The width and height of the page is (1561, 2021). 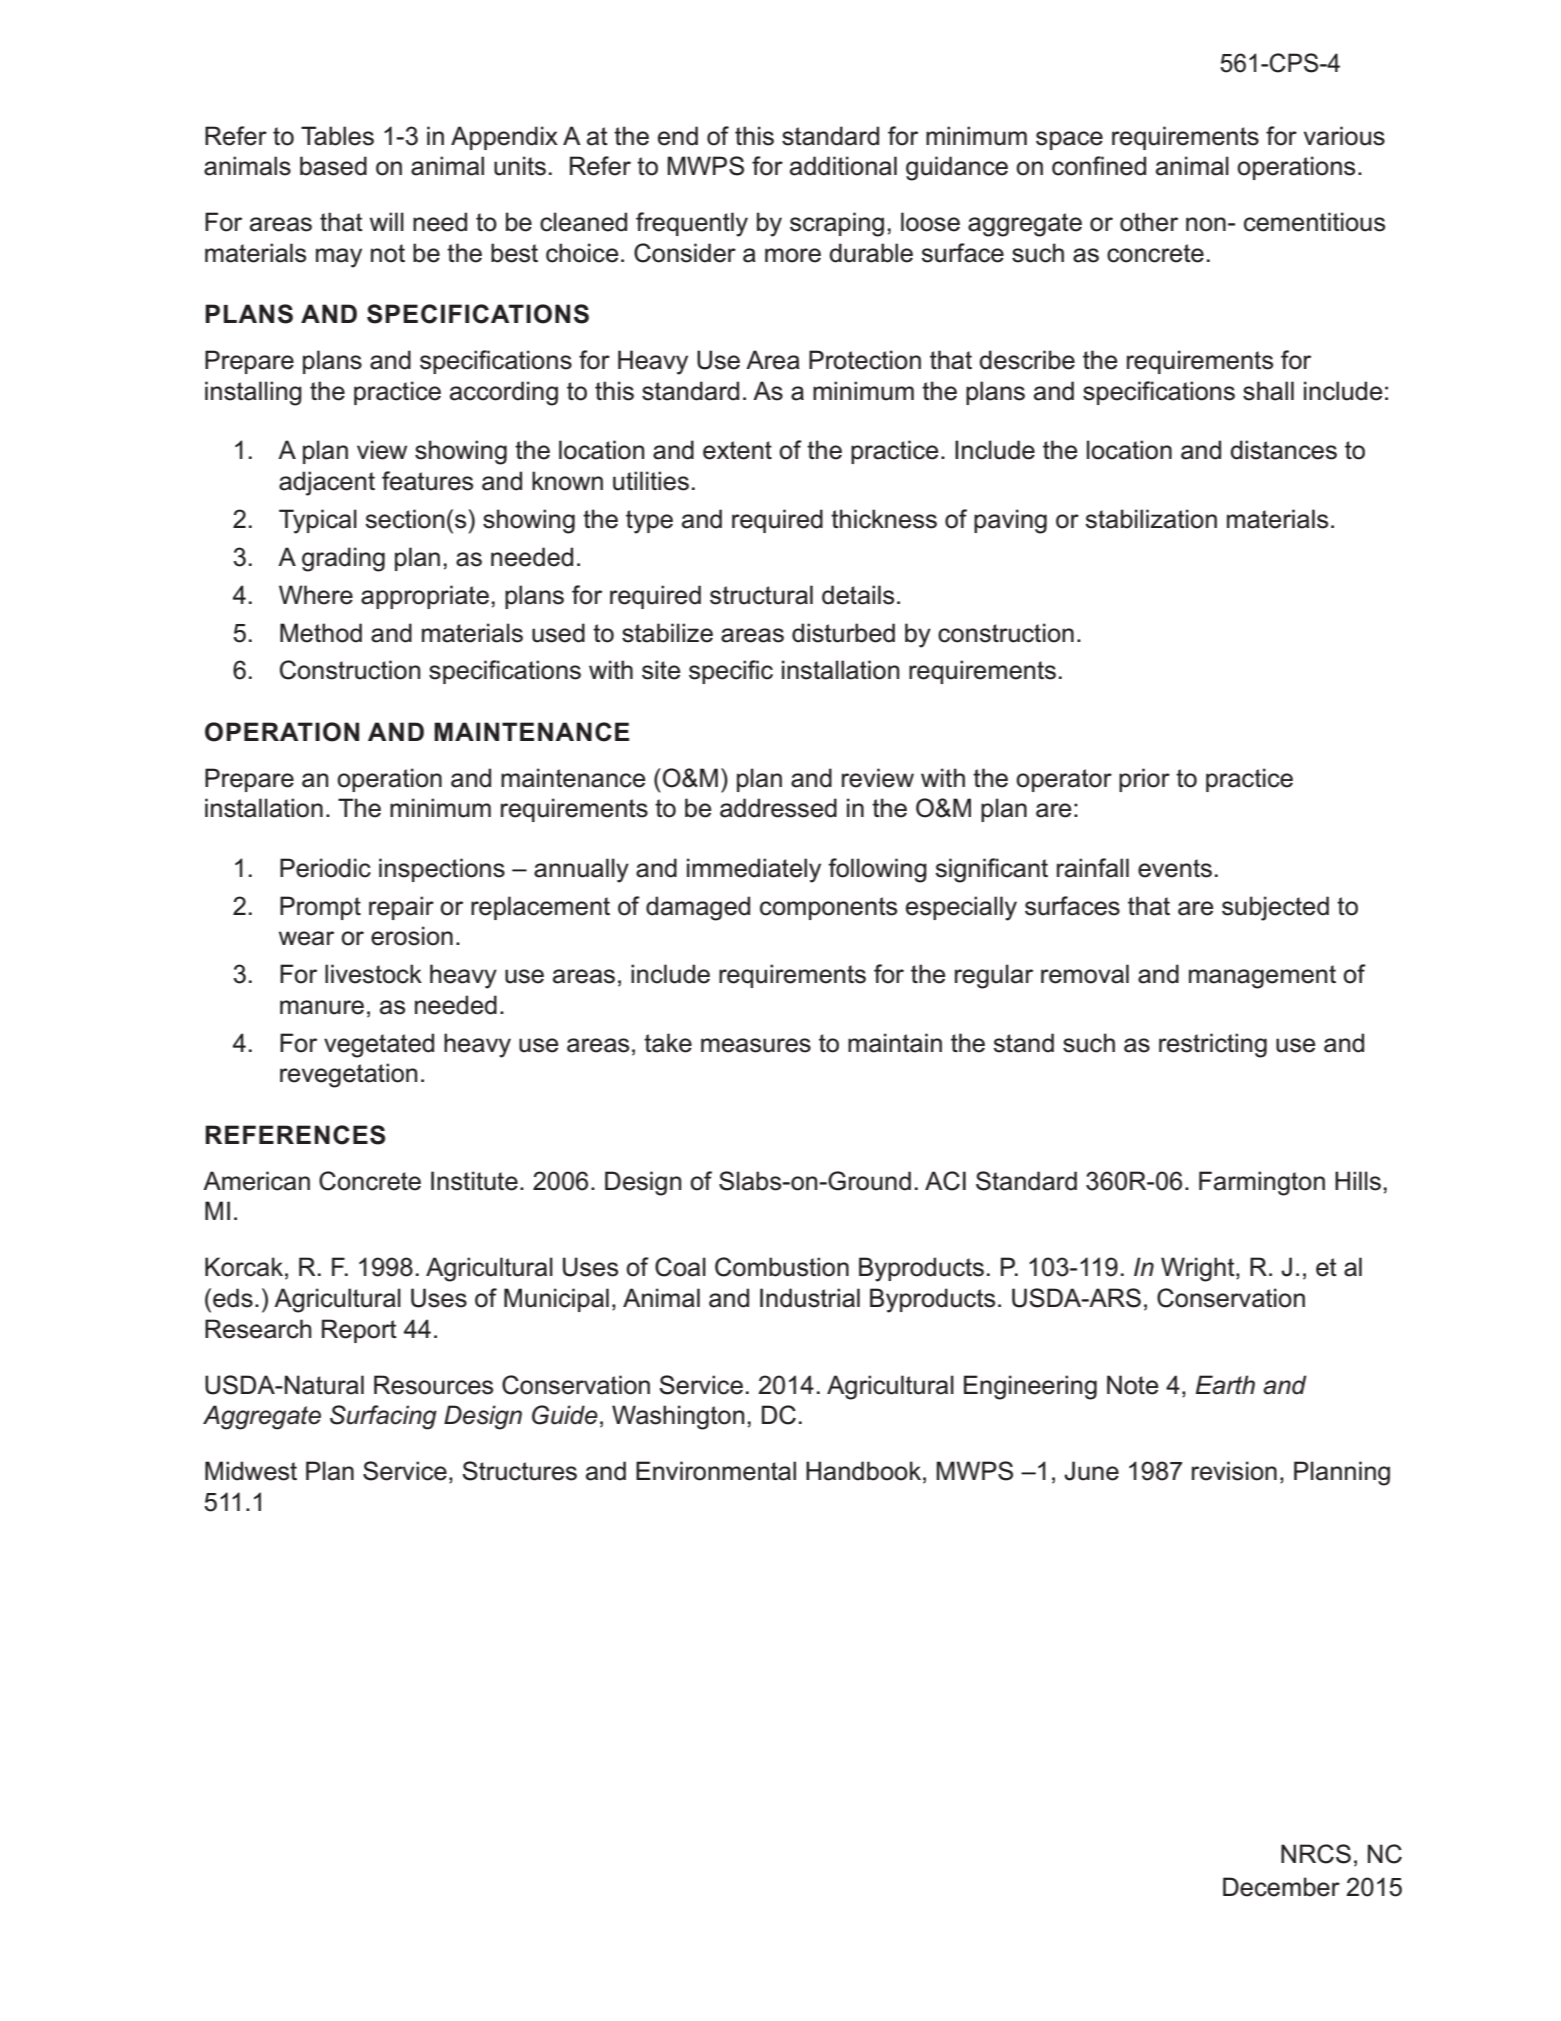 What do you see at coordinates (843, 166) in the page?
I see `additional` at bounding box center [843, 166].
